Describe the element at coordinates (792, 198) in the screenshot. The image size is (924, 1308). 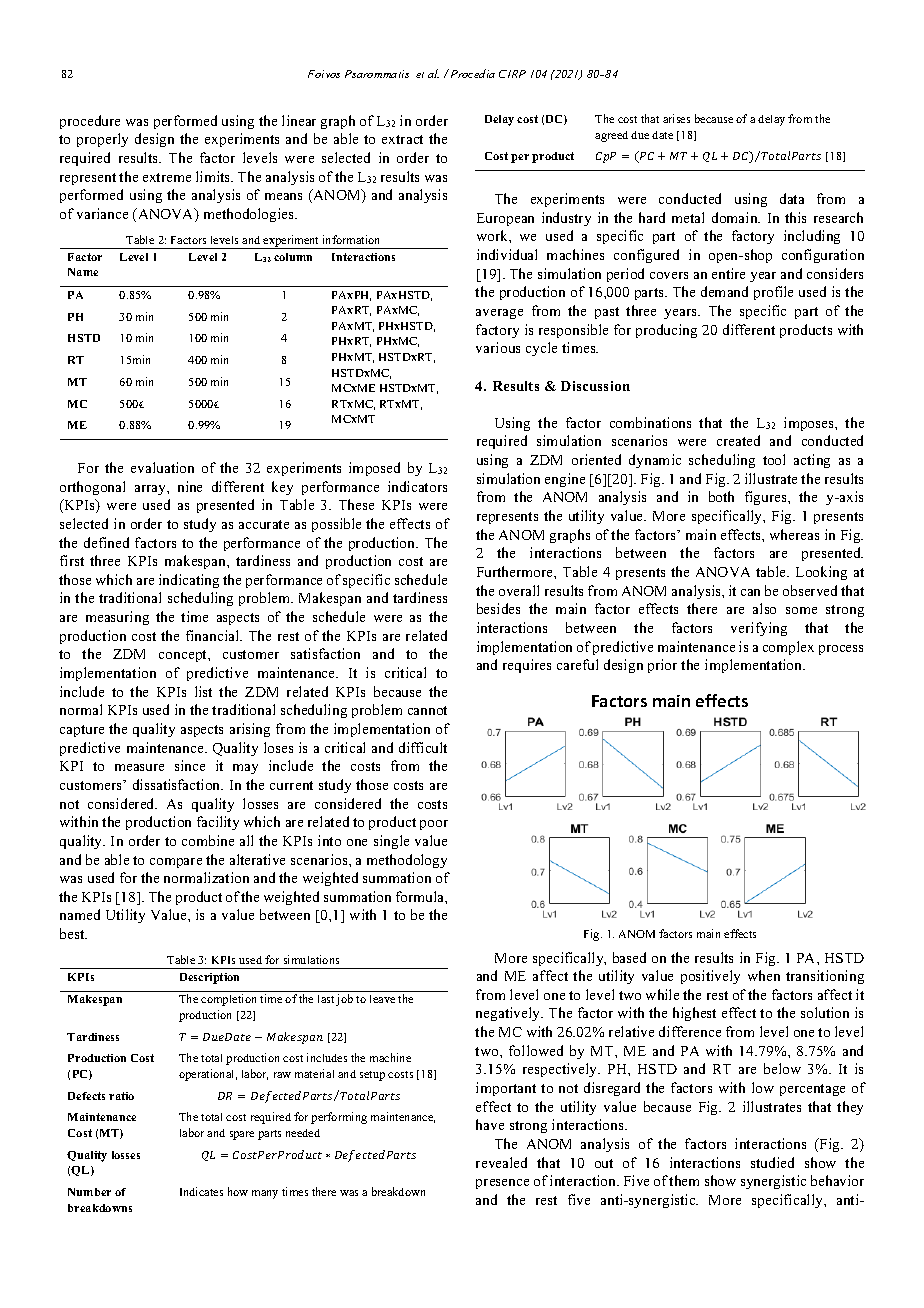
I see `data` at that location.
